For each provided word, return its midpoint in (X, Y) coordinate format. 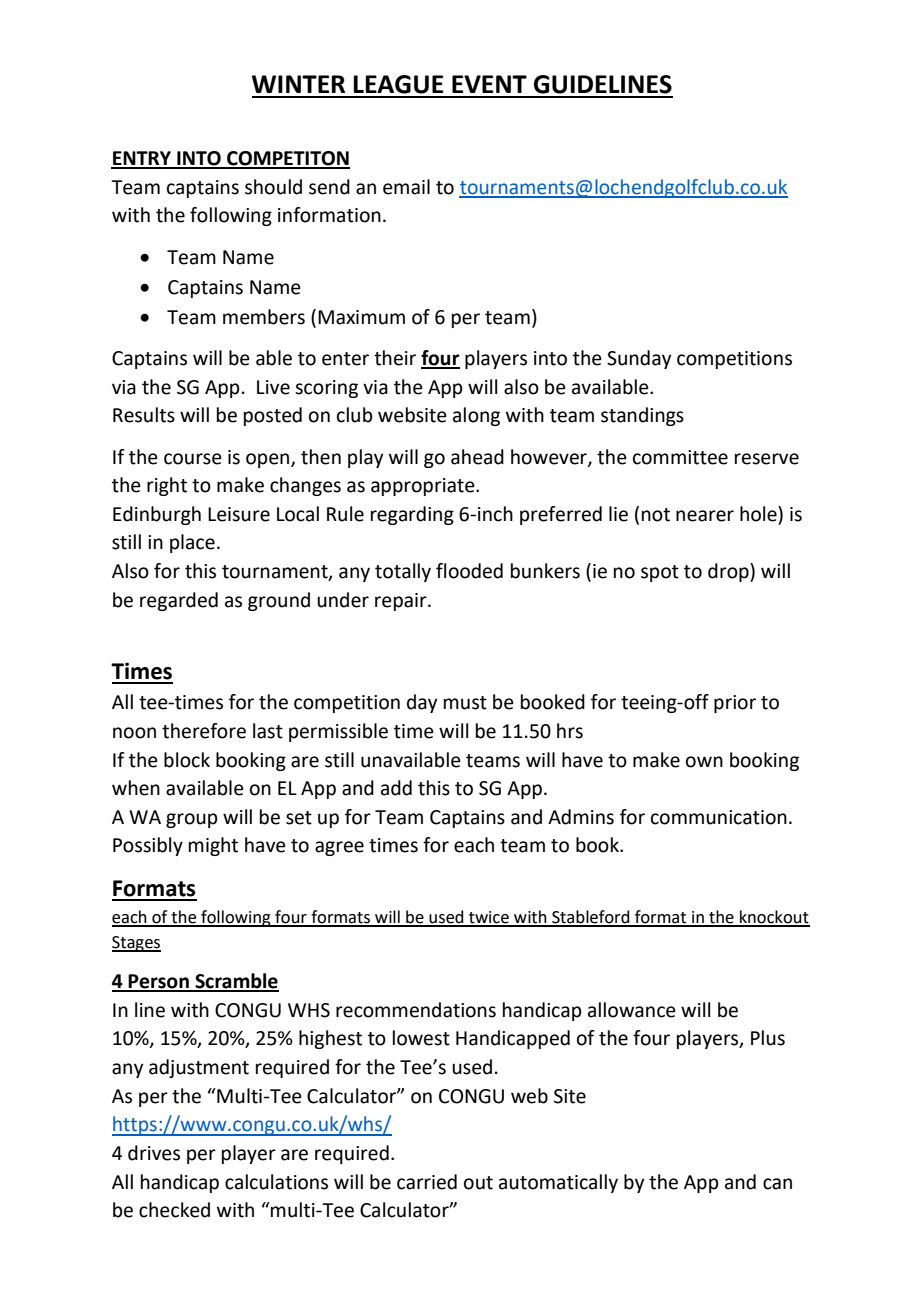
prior (735, 704)
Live (273, 387)
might (213, 846)
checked (174, 1210)
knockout (774, 918)
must (465, 703)
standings (642, 416)
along (476, 416)
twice (489, 918)
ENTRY (142, 159)
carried (427, 1182)
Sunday (639, 359)
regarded (179, 601)
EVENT (489, 84)
